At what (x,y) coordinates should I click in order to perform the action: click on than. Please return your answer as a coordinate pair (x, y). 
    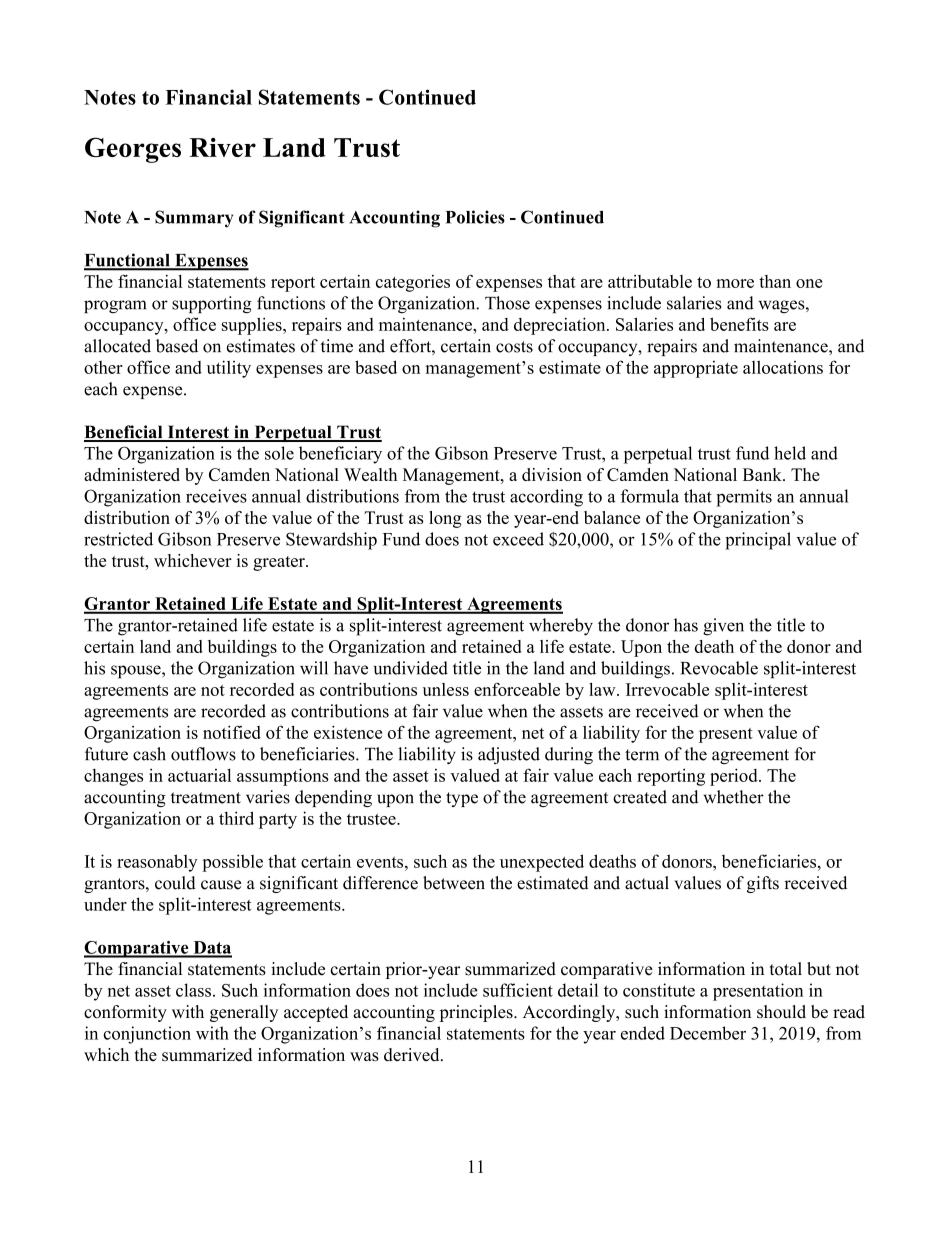
    Looking at the image, I should click on (775, 281).
